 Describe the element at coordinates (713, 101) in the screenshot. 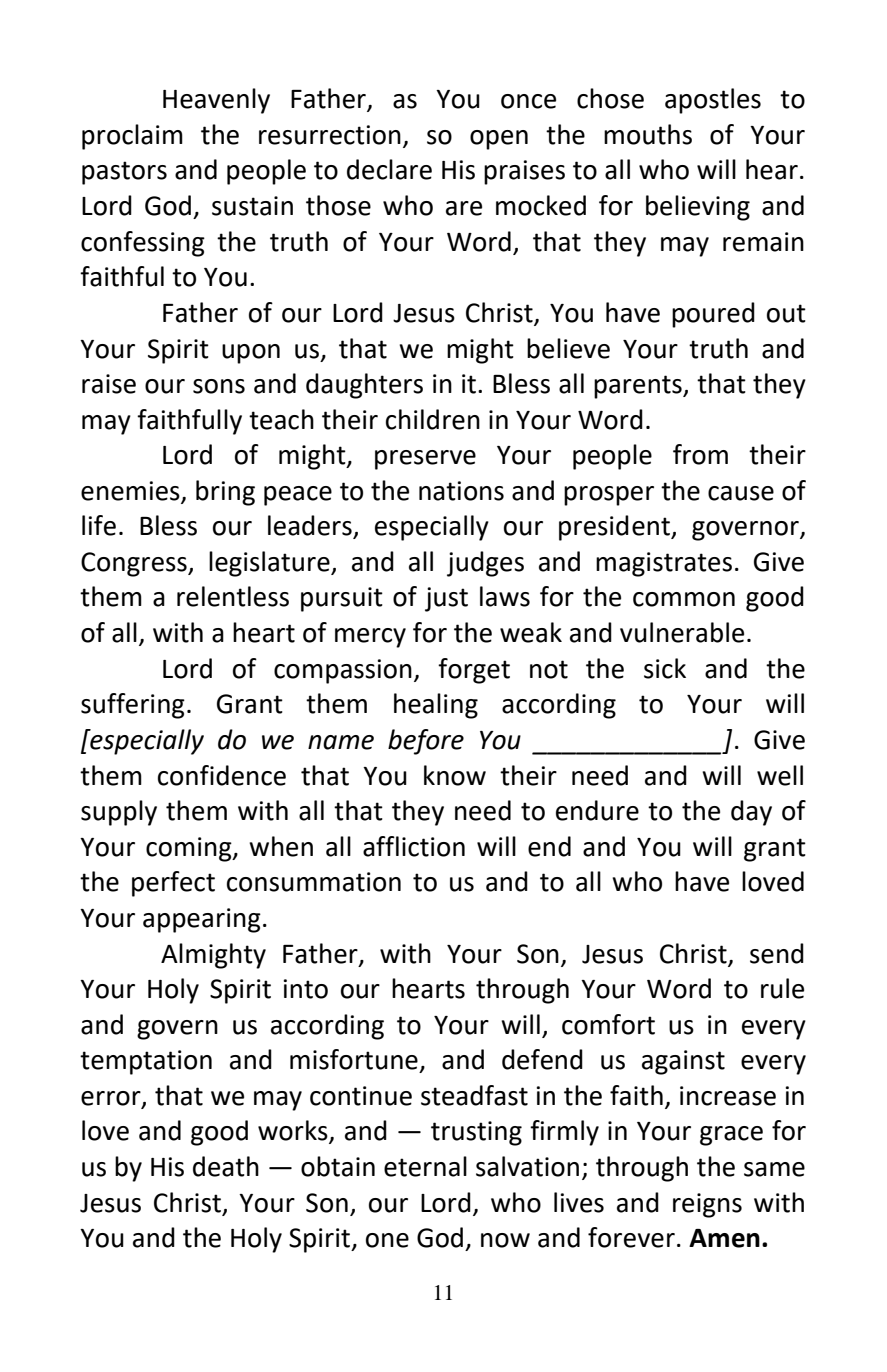

I see `apostles` at that location.
